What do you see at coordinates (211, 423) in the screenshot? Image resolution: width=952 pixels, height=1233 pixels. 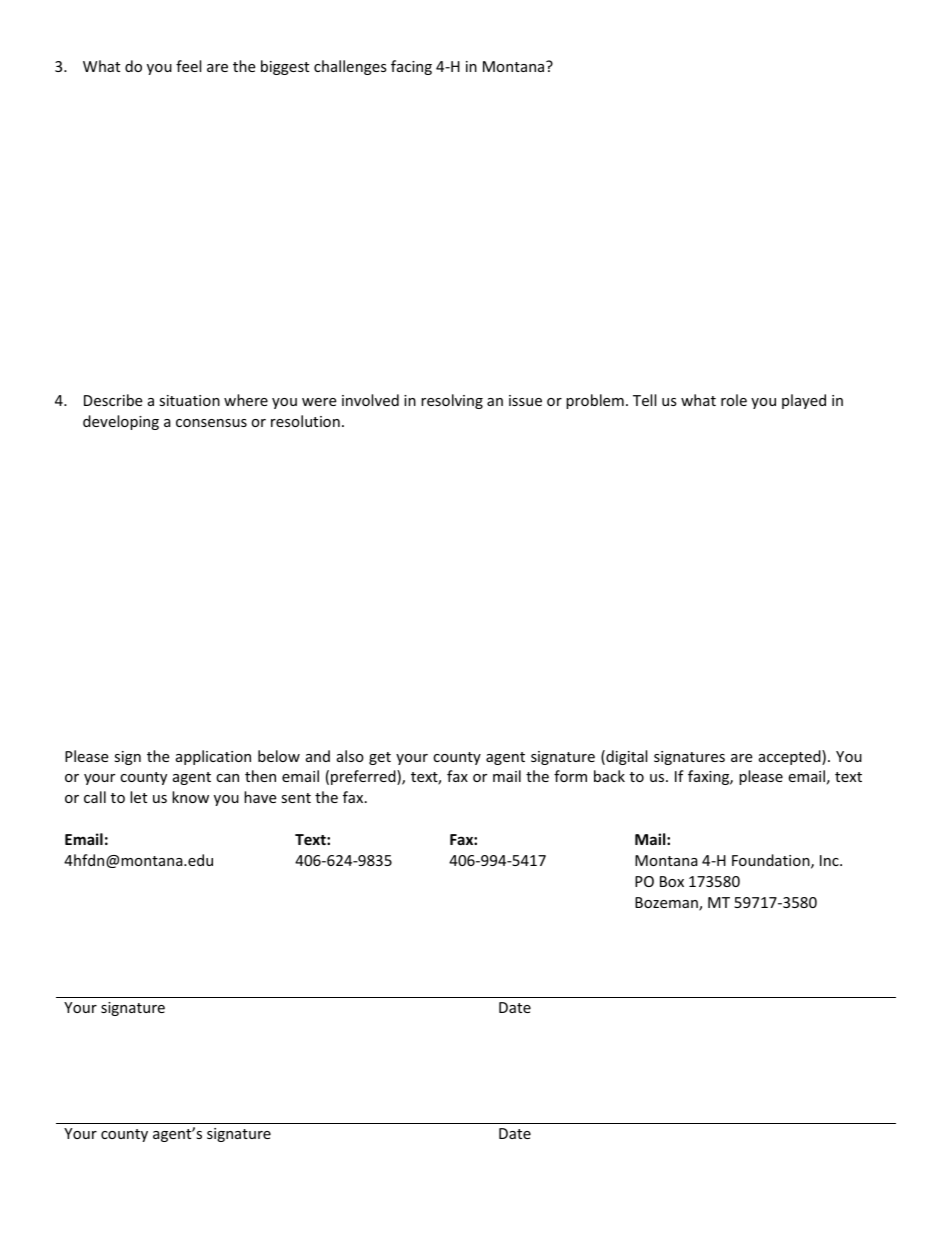 I see `consensus` at bounding box center [211, 423].
